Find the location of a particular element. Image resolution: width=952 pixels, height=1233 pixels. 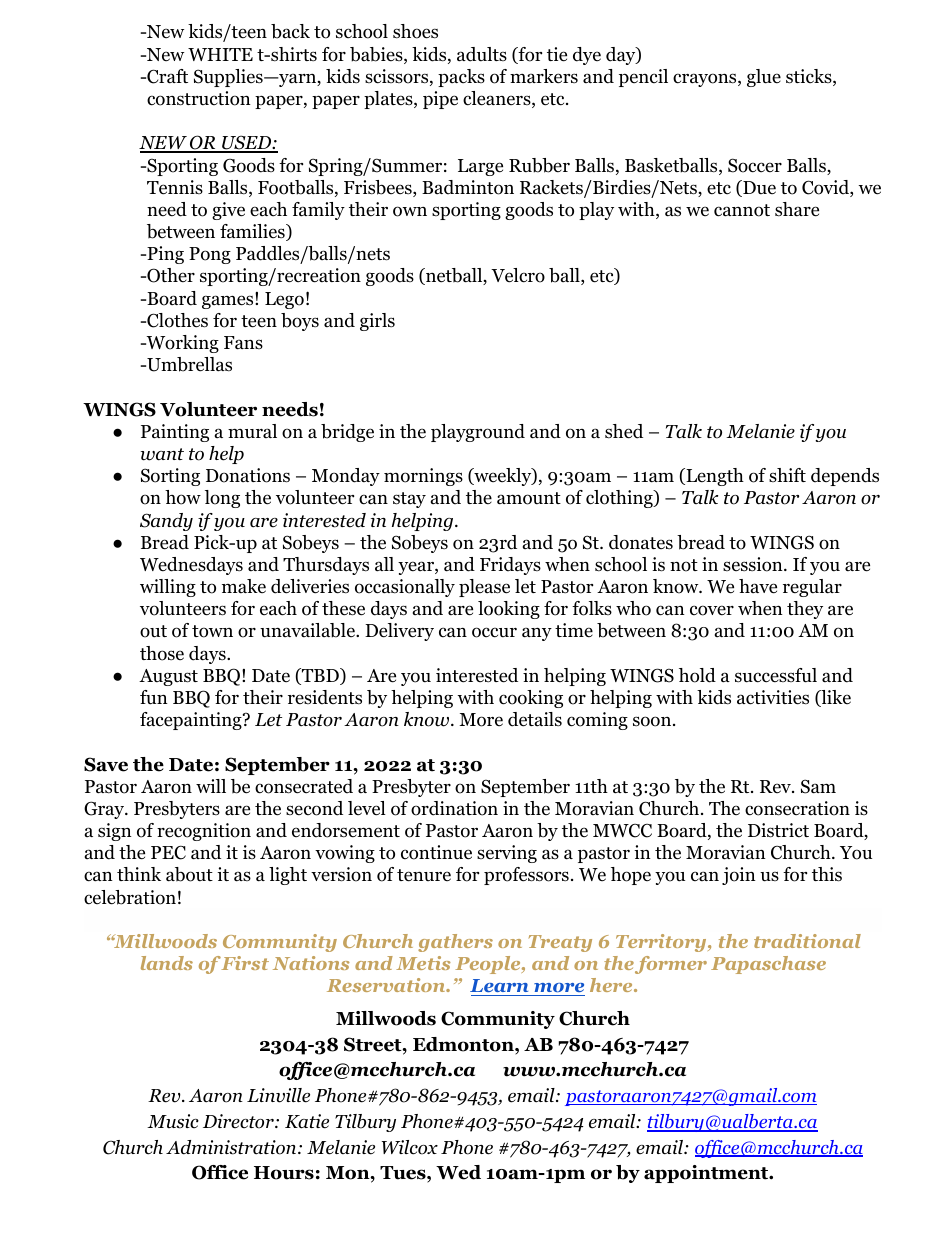

please is located at coordinates (484, 588).
